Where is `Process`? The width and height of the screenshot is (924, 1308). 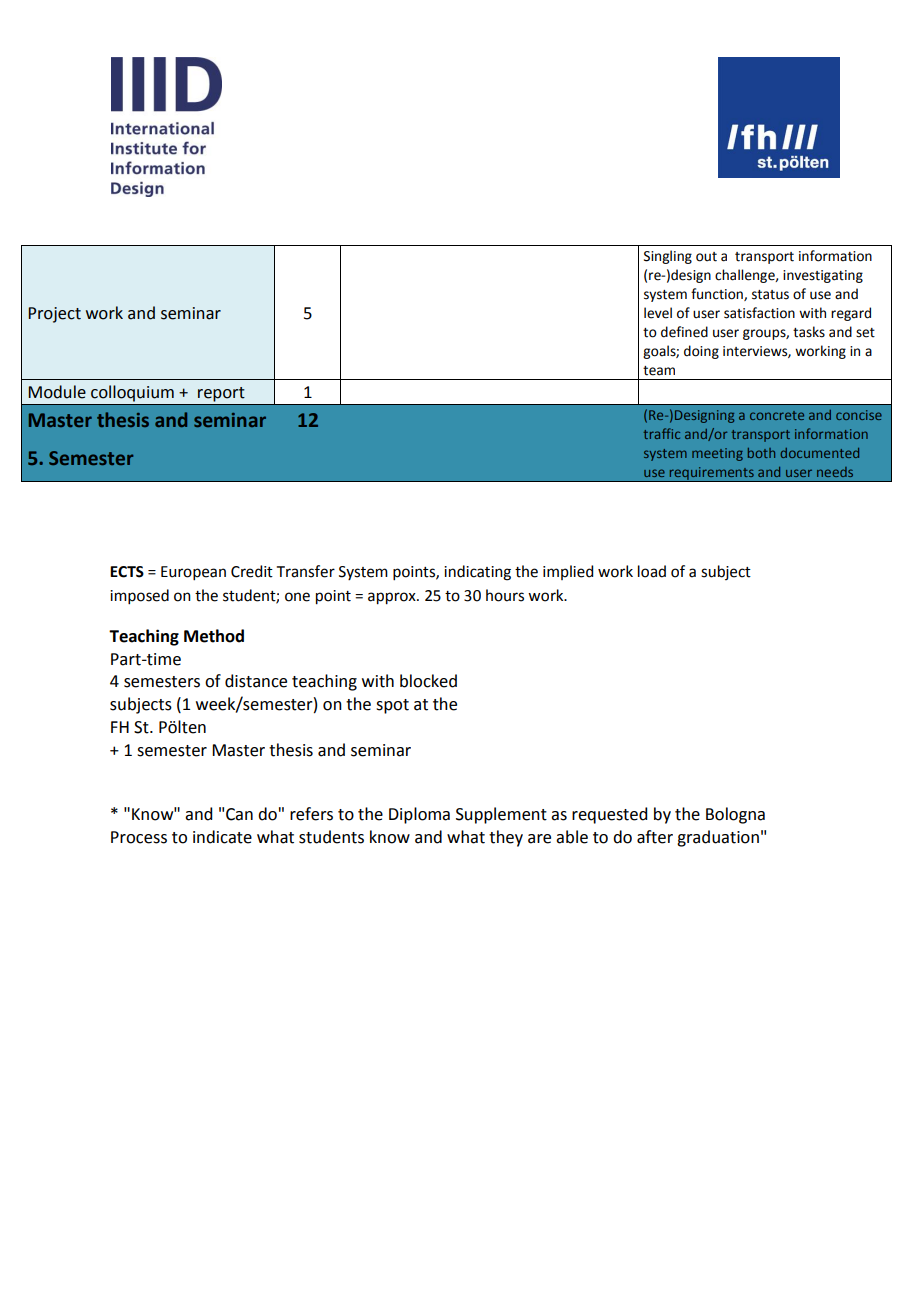 Process is located at coordinates (139, 837).
